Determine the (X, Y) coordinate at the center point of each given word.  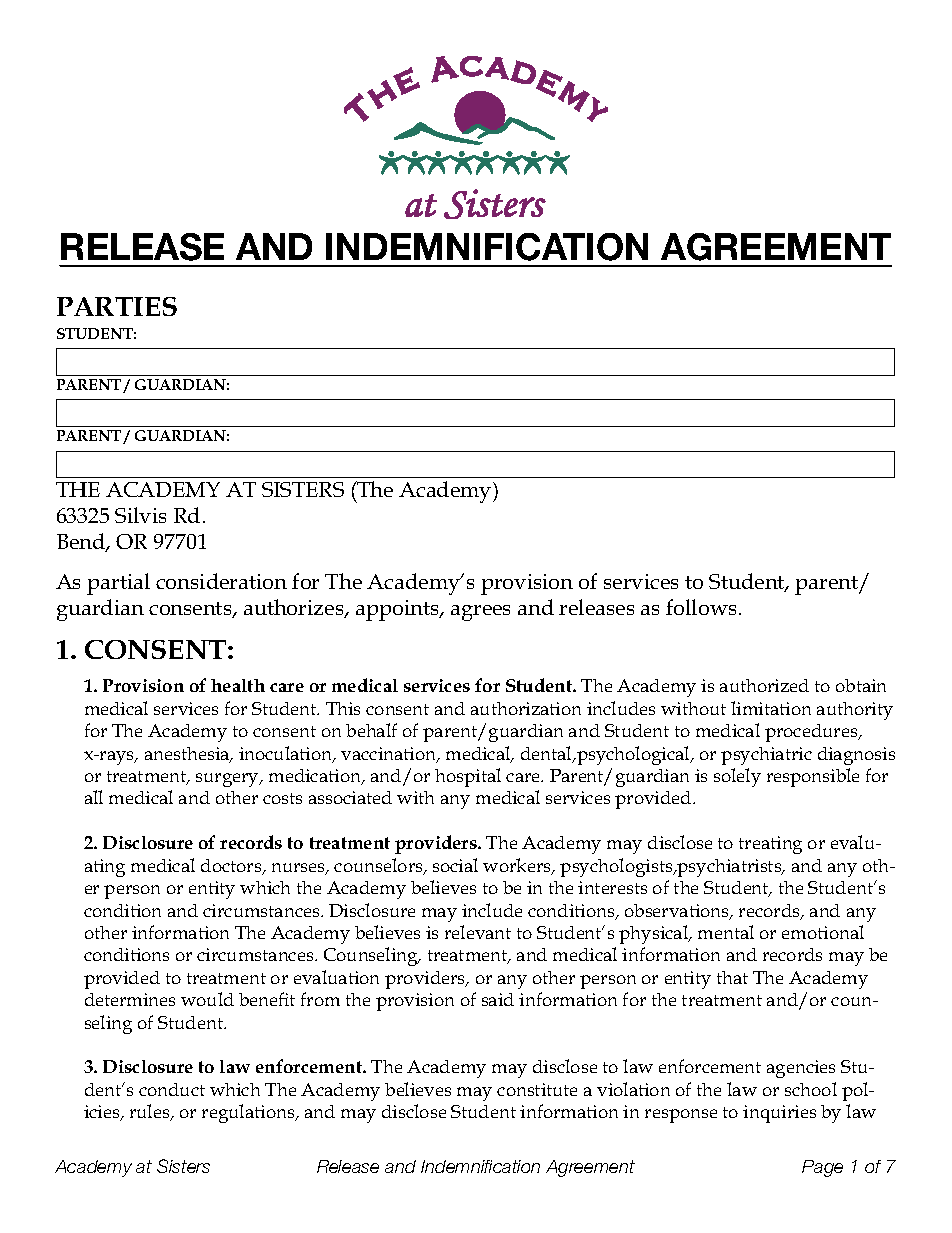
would (207, 999)
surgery (228, 780)
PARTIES (117, 306)
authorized (764, 685)
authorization (526, 708)
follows (701, 607)
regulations (249, 1113)
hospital (468, 777)
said (498, 999)
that (732, 977)
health (238, 685)
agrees (480, 613)
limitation (771, 708)
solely (737, 777)
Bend (82, 542)
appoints (398, 610)
